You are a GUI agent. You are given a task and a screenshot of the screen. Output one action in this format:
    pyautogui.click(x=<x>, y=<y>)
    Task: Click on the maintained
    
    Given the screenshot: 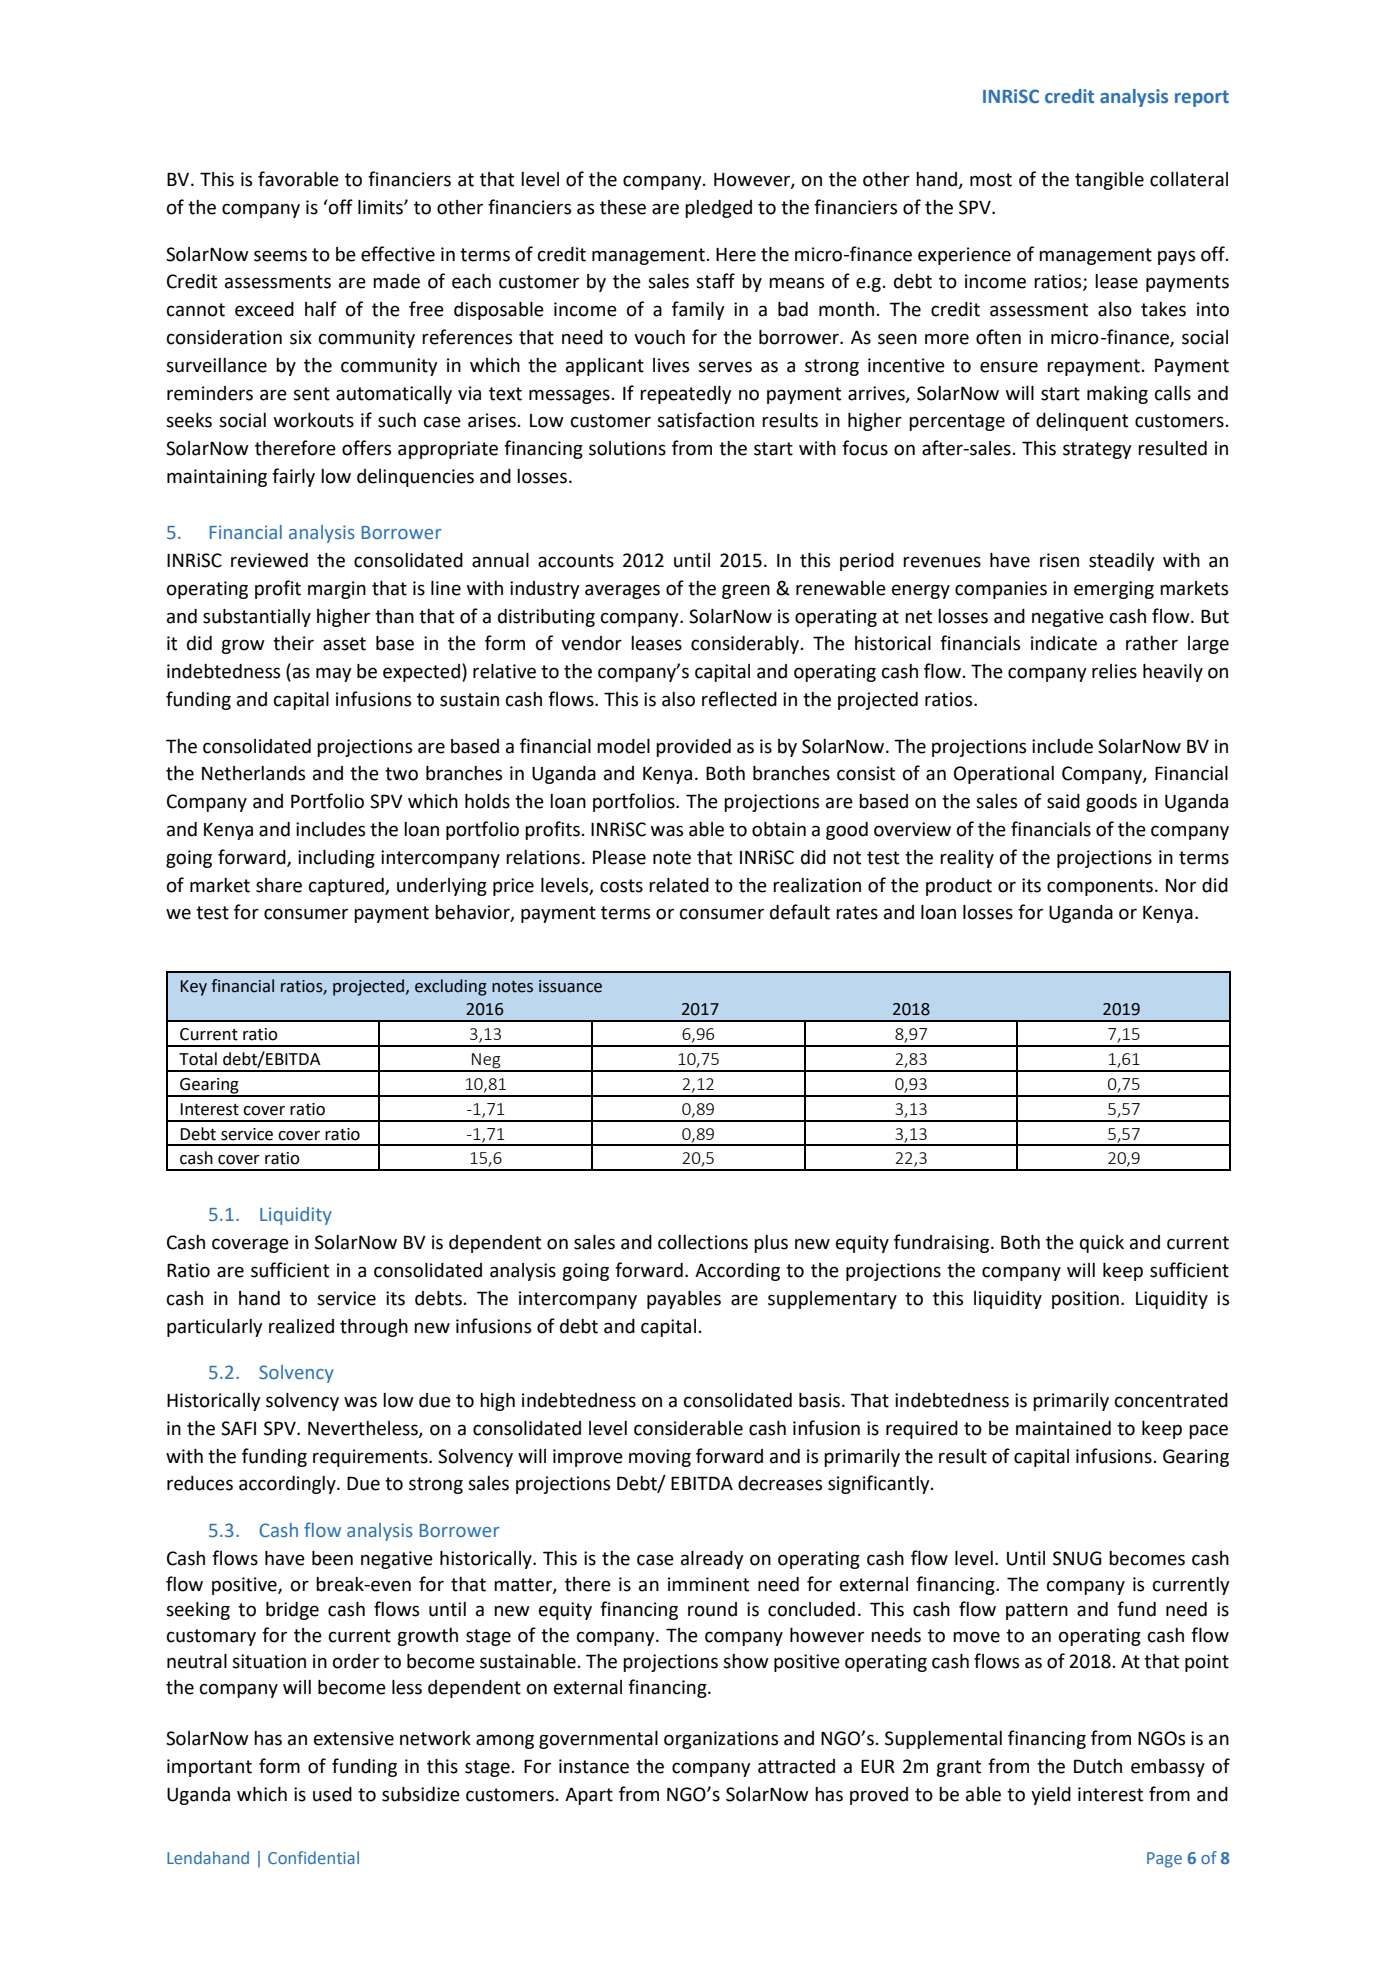 What is the action you would take?
    pyautogui.click(x=1063, y=1428)
